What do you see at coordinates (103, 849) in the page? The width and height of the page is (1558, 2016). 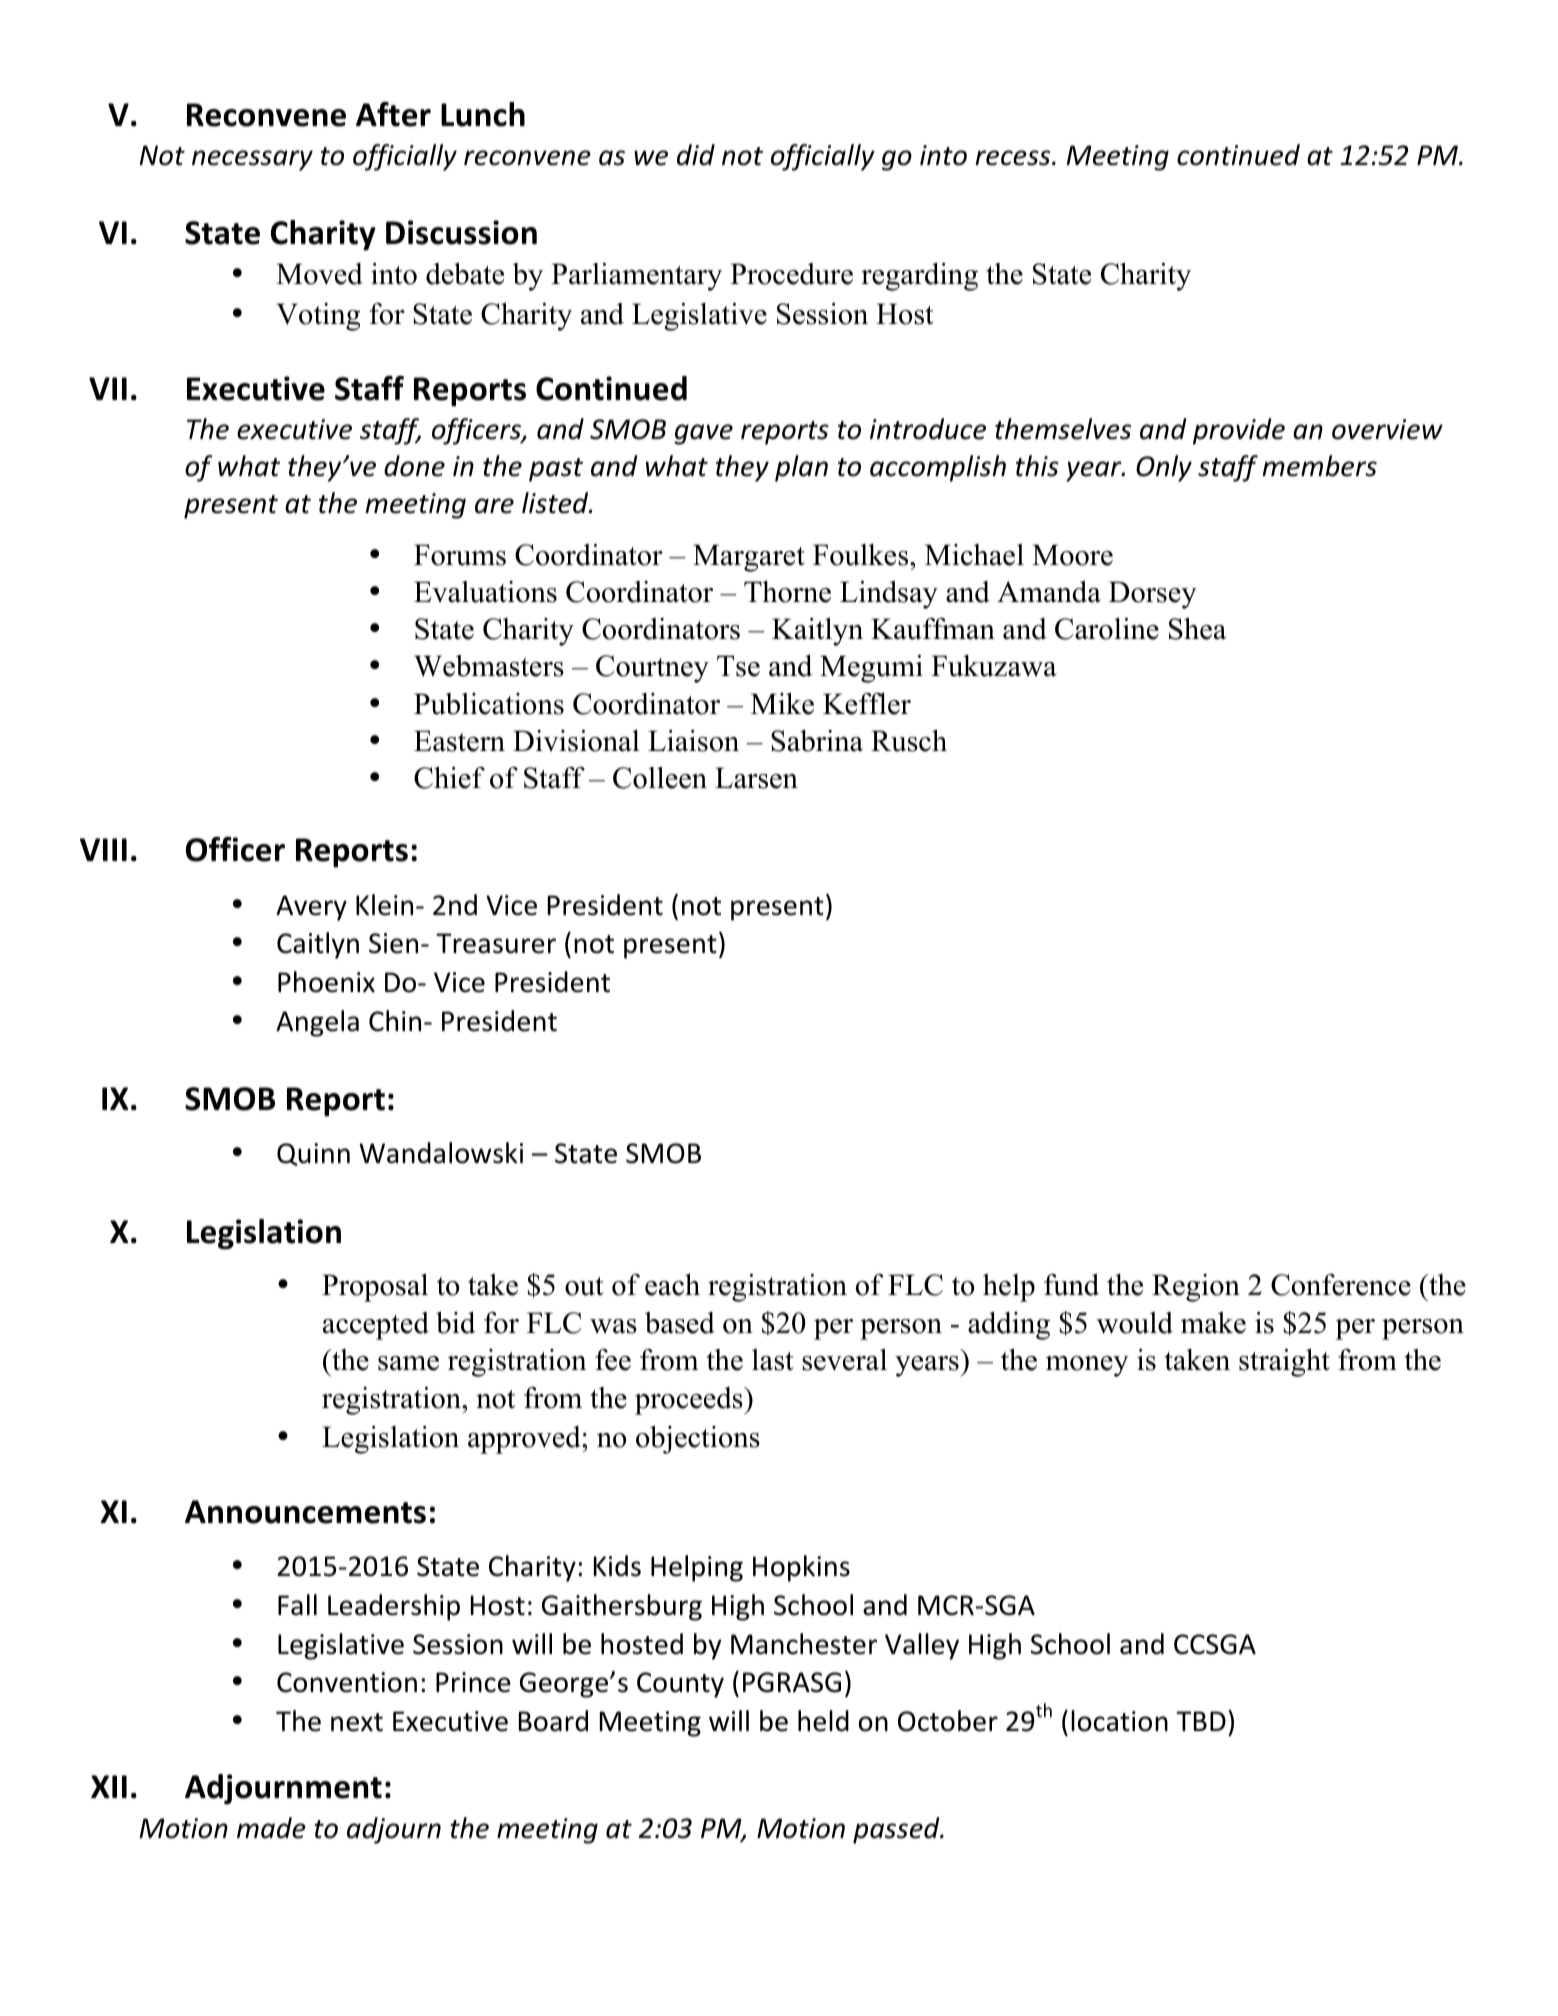 I see `VIII` at bounding box center [103, 849].
